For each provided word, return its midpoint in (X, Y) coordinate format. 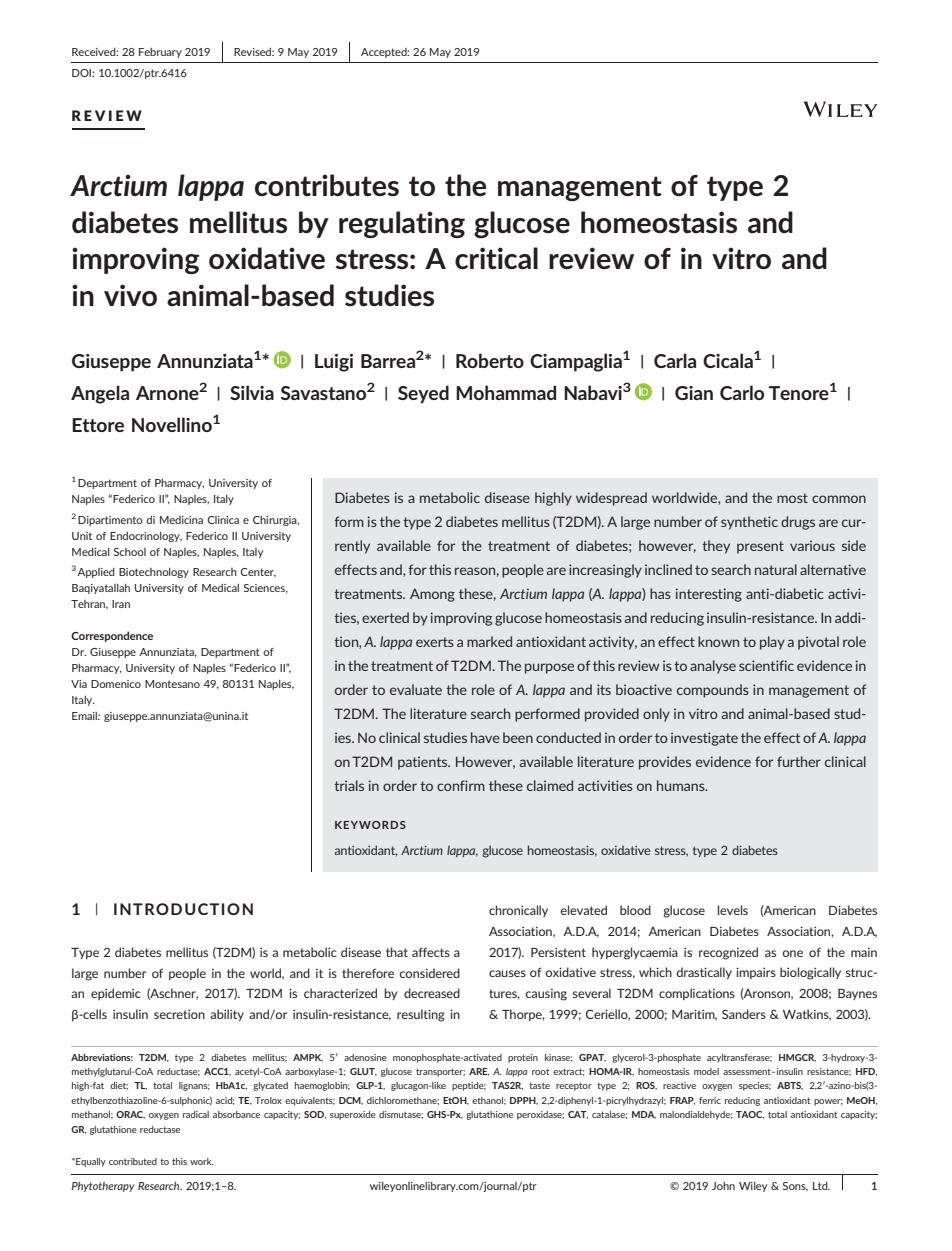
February (160, 53)
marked (489, 641)
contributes (327, 185)
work (201, 1161)
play (772, 643)
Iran (121, 604)
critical (496, 258)
